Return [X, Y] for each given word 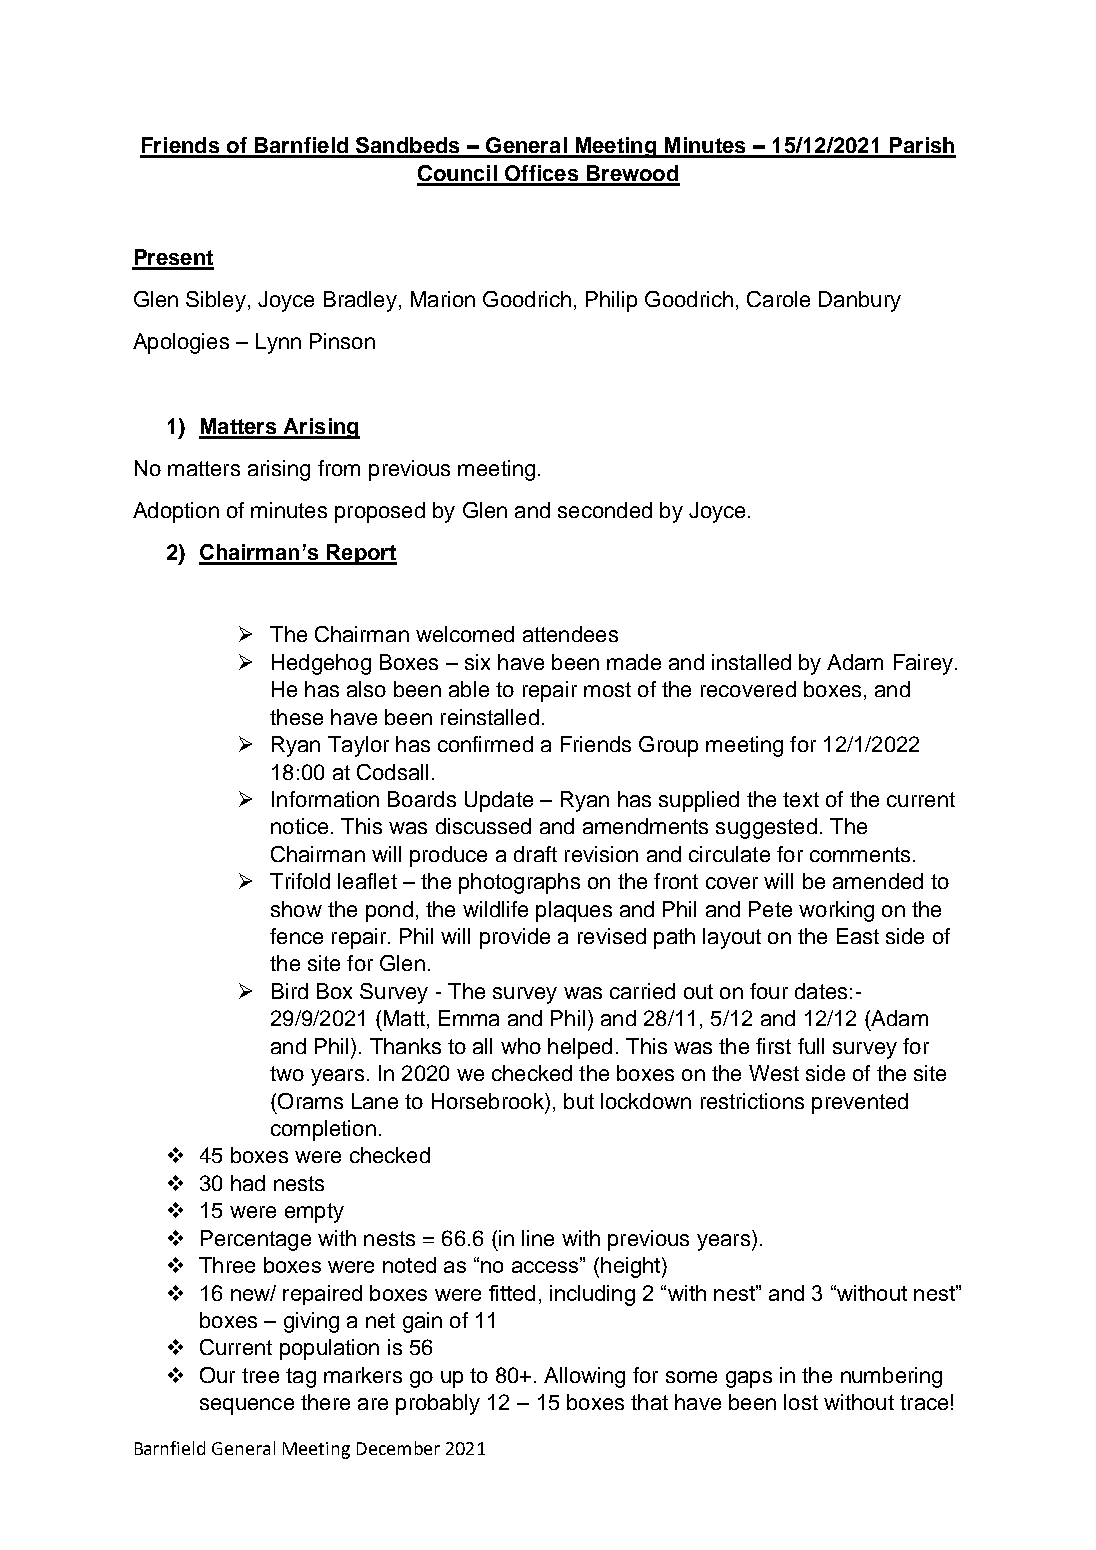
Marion [443, 299]
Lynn [278, 343]
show [296, 909]
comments [860, 854]
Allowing [584, 1377]
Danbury [860, 301]
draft [535, 854]
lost [801, 1402]
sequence [247, 1406]
